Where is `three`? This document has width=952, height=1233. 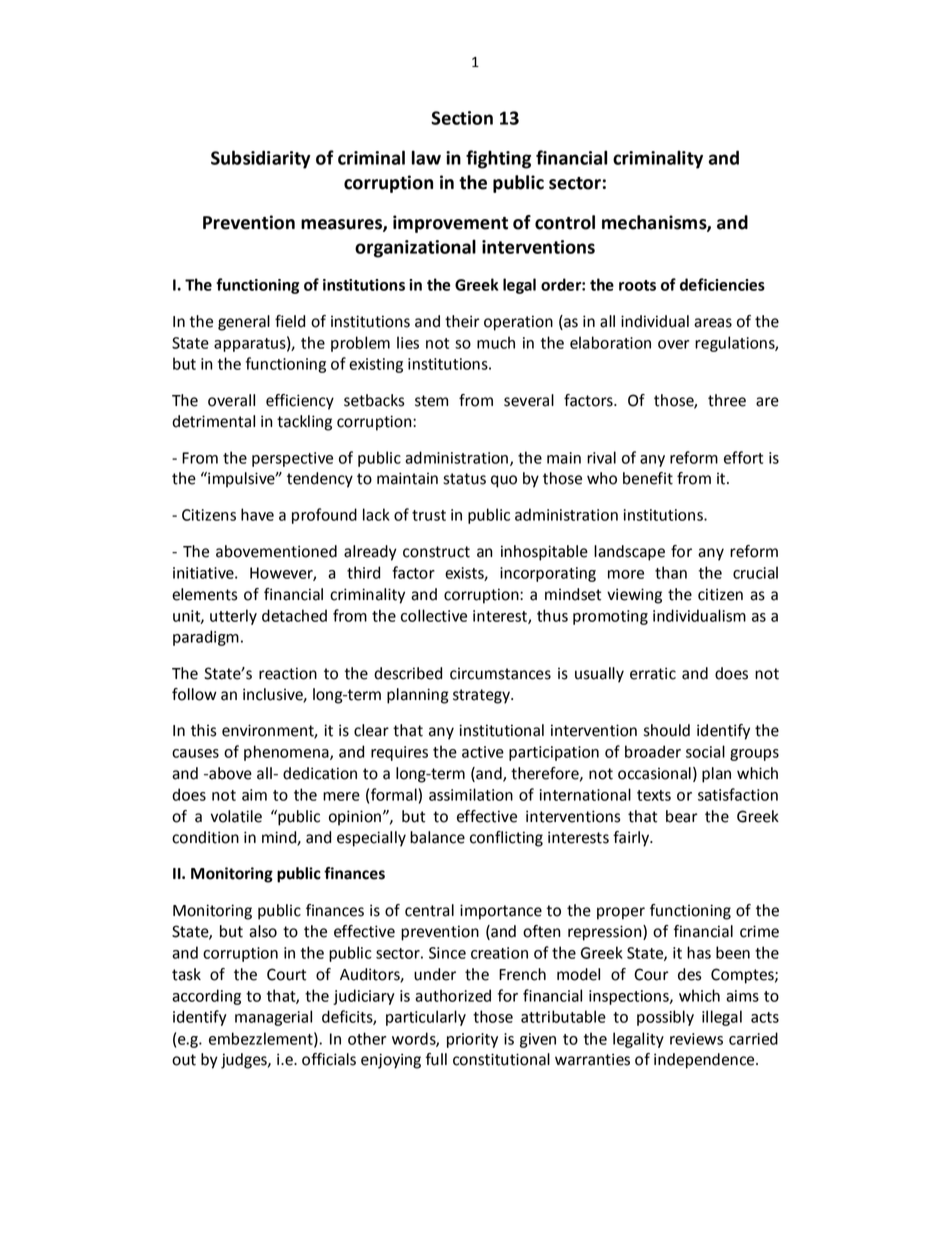 three is located at coordinates (727, 400).
